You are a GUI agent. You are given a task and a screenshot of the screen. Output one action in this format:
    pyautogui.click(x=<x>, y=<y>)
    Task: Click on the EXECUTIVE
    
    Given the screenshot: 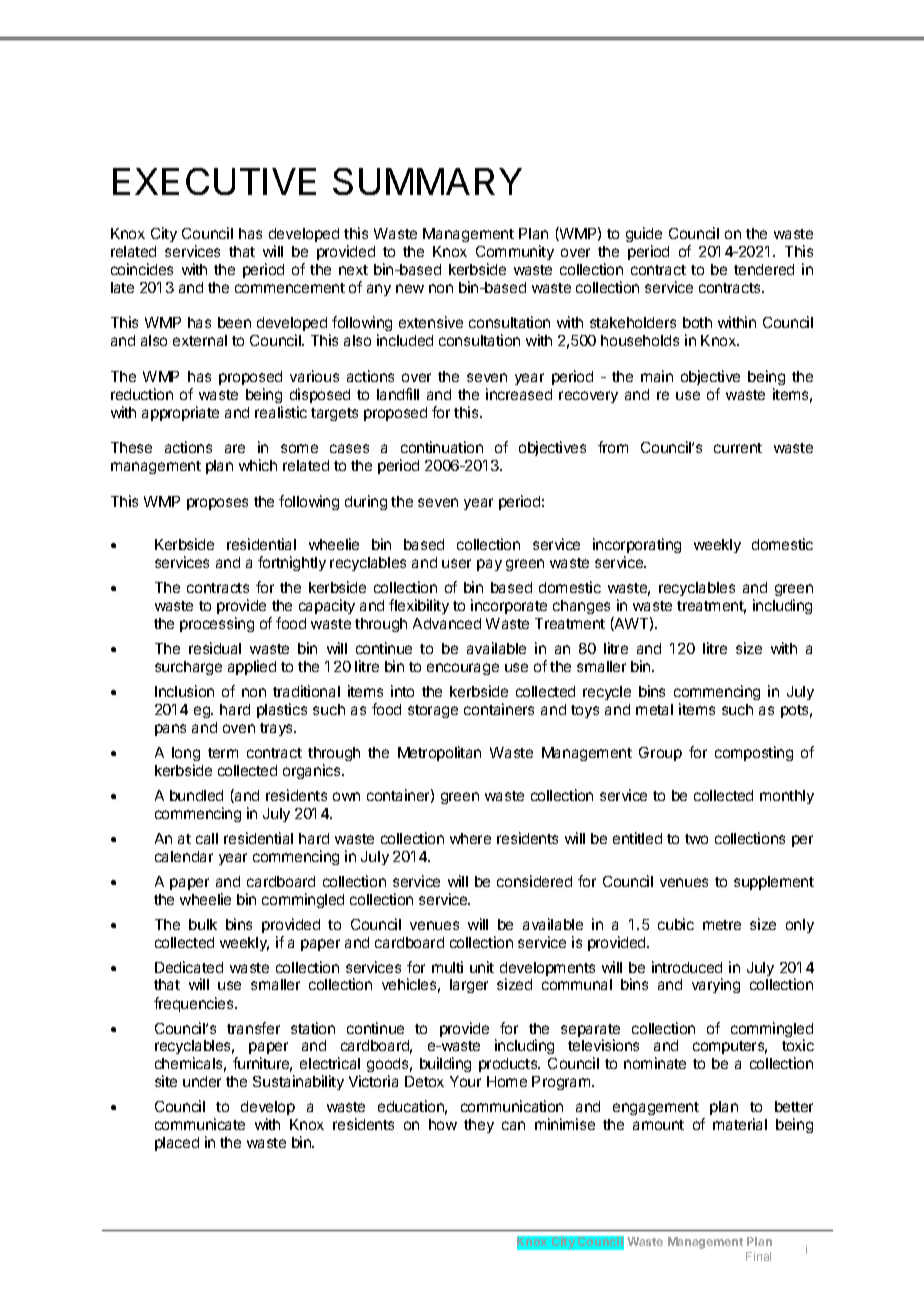 What is the action you would take?
    pyautogui.click(x=214, y=181)
